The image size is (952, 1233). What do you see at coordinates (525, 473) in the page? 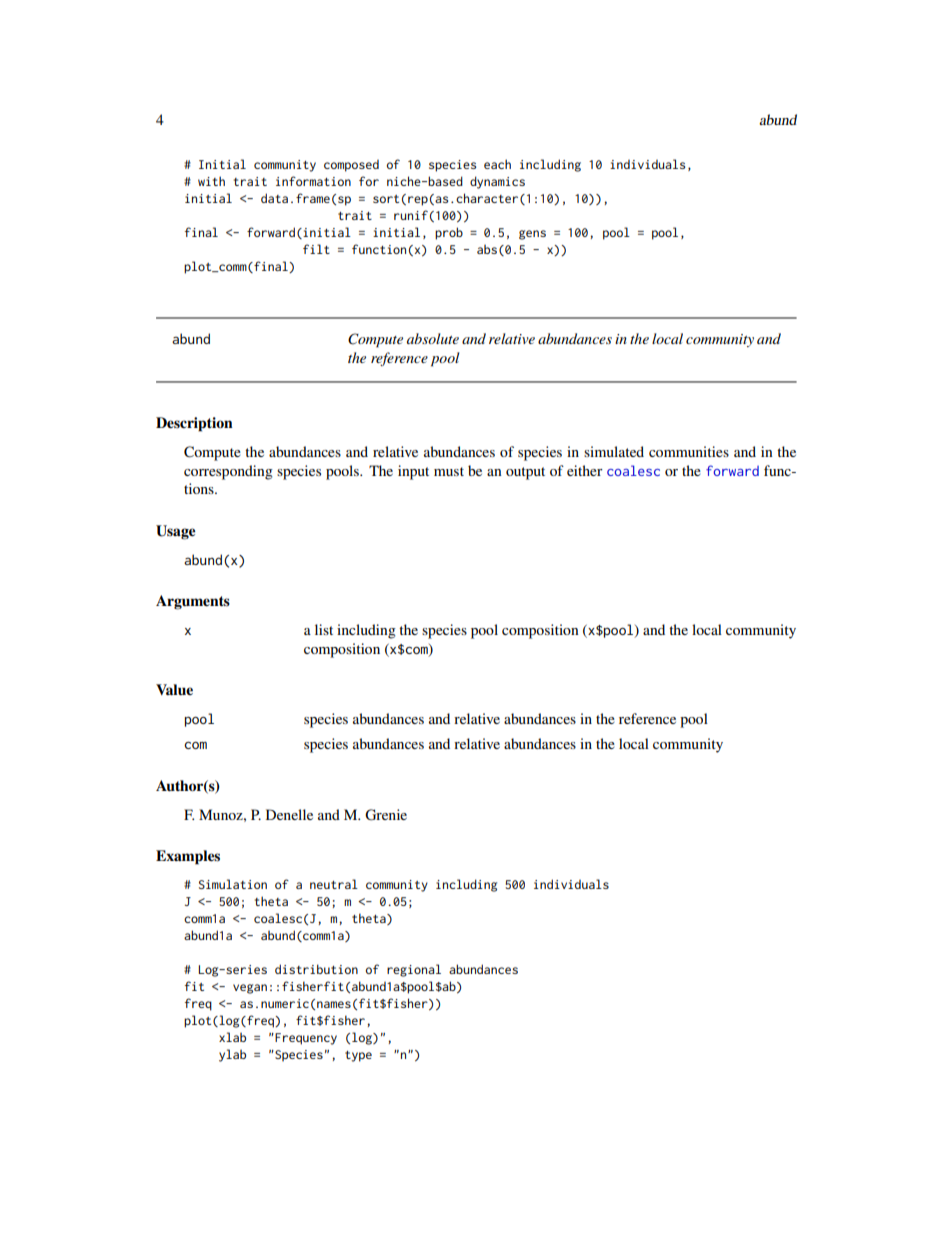
I see `output` at bounding box center [525, 473].
